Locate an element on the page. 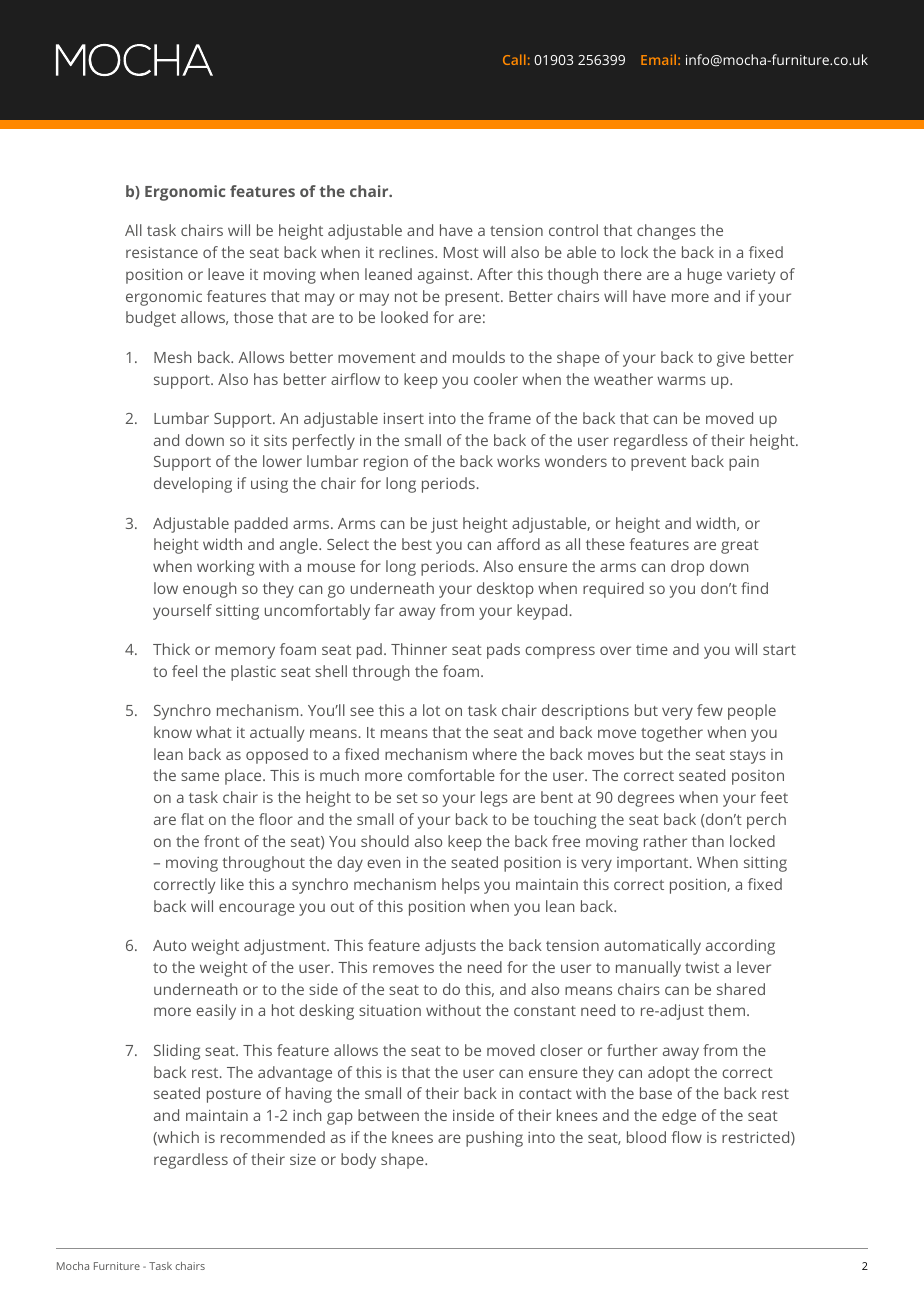 This image has width=924, height=1308. helps is located at coordinates (461, 886).
